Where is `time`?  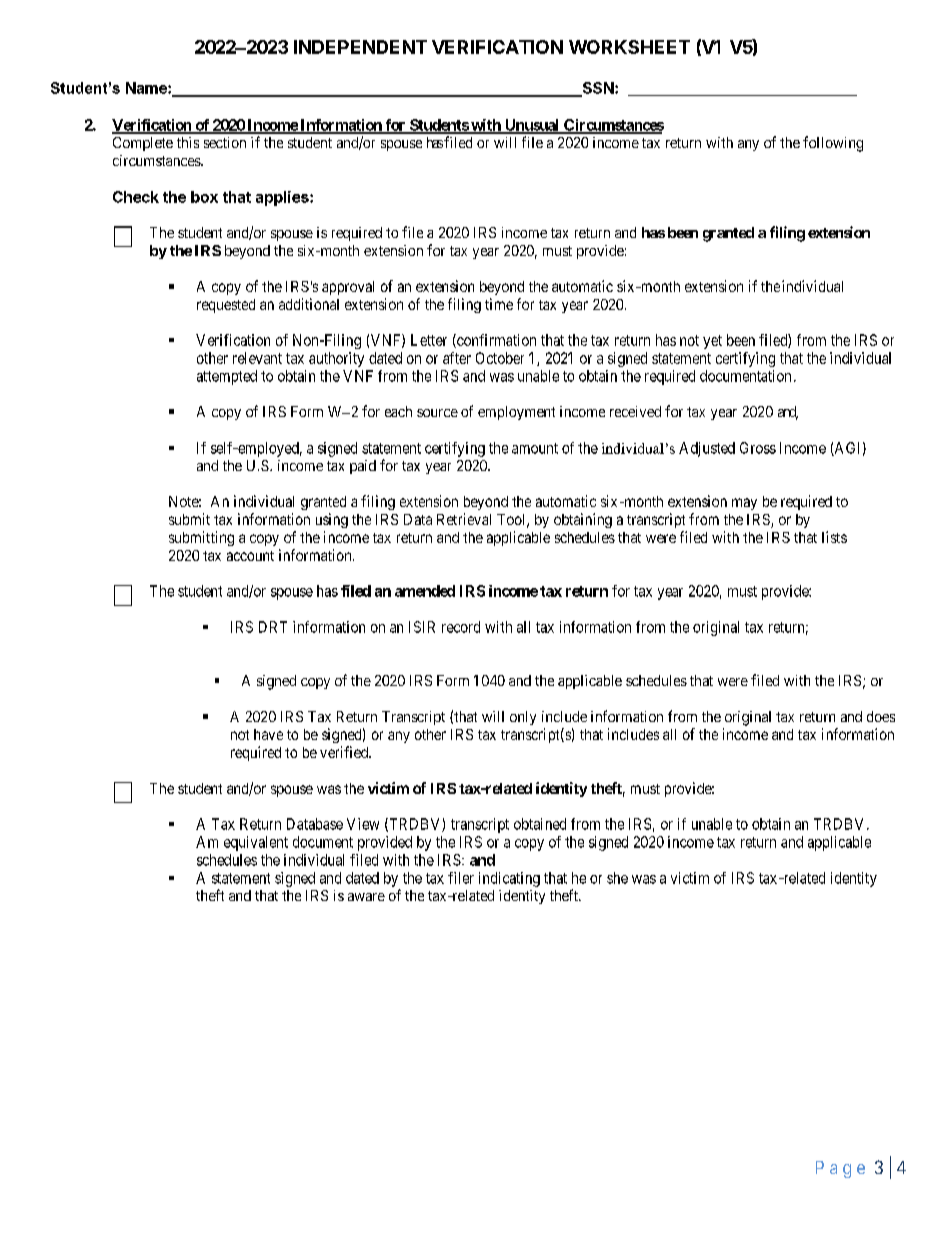 time is located at coordinates (499, 304).
